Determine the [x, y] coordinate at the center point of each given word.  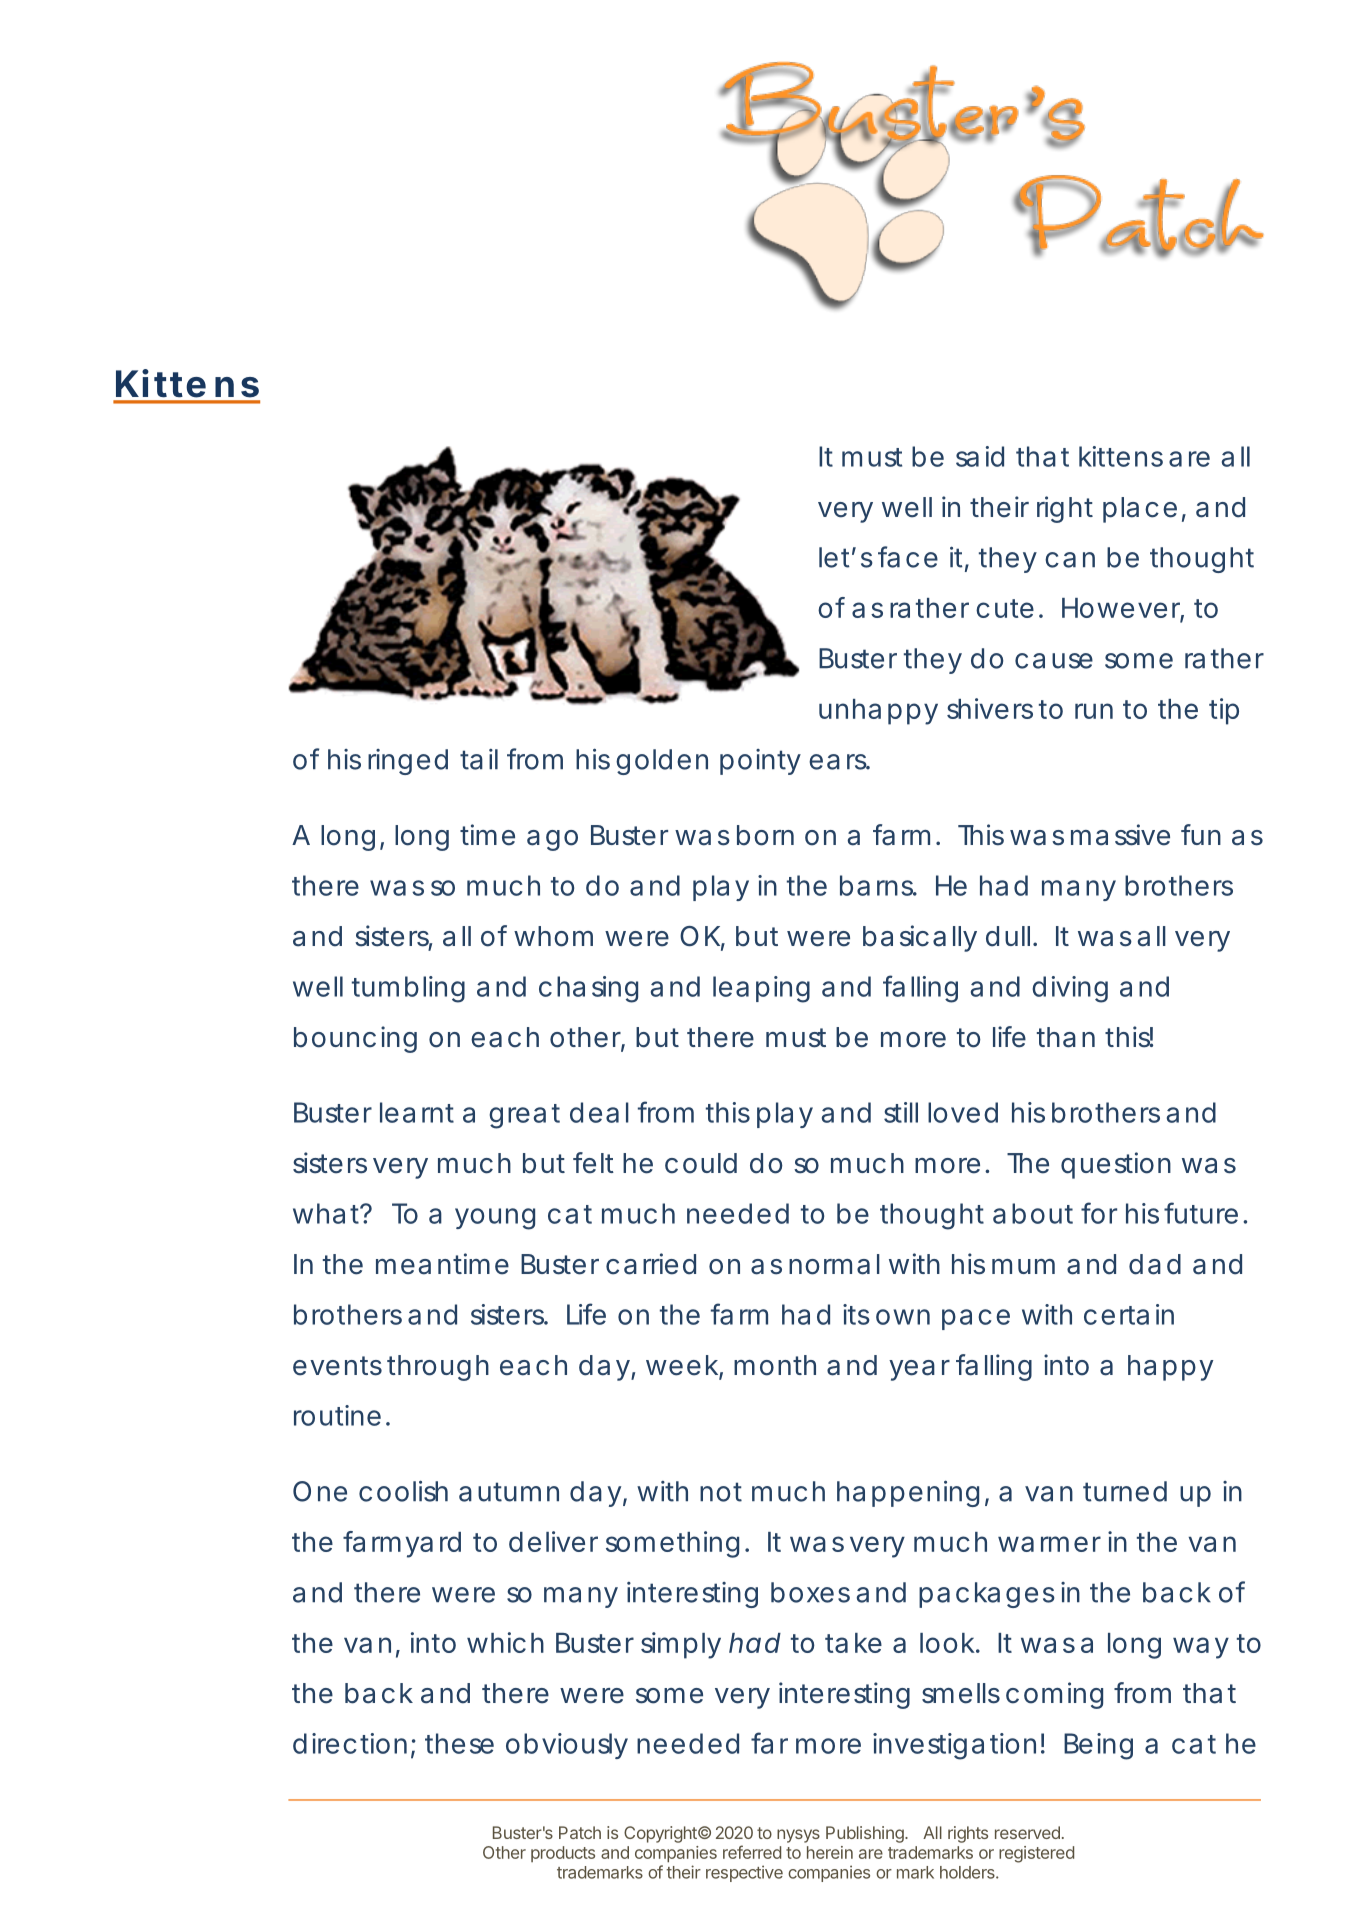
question [1116, 1165]
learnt [417, 1112]
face [908, 557]
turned [1125, 1491]
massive [1120, 835]
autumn [509, 1492]
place [1140, 510]
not [721, 1492]
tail [479, 759]
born [765, 835]
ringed [408, 762]
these [459, 1743]
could [701, 1163]
